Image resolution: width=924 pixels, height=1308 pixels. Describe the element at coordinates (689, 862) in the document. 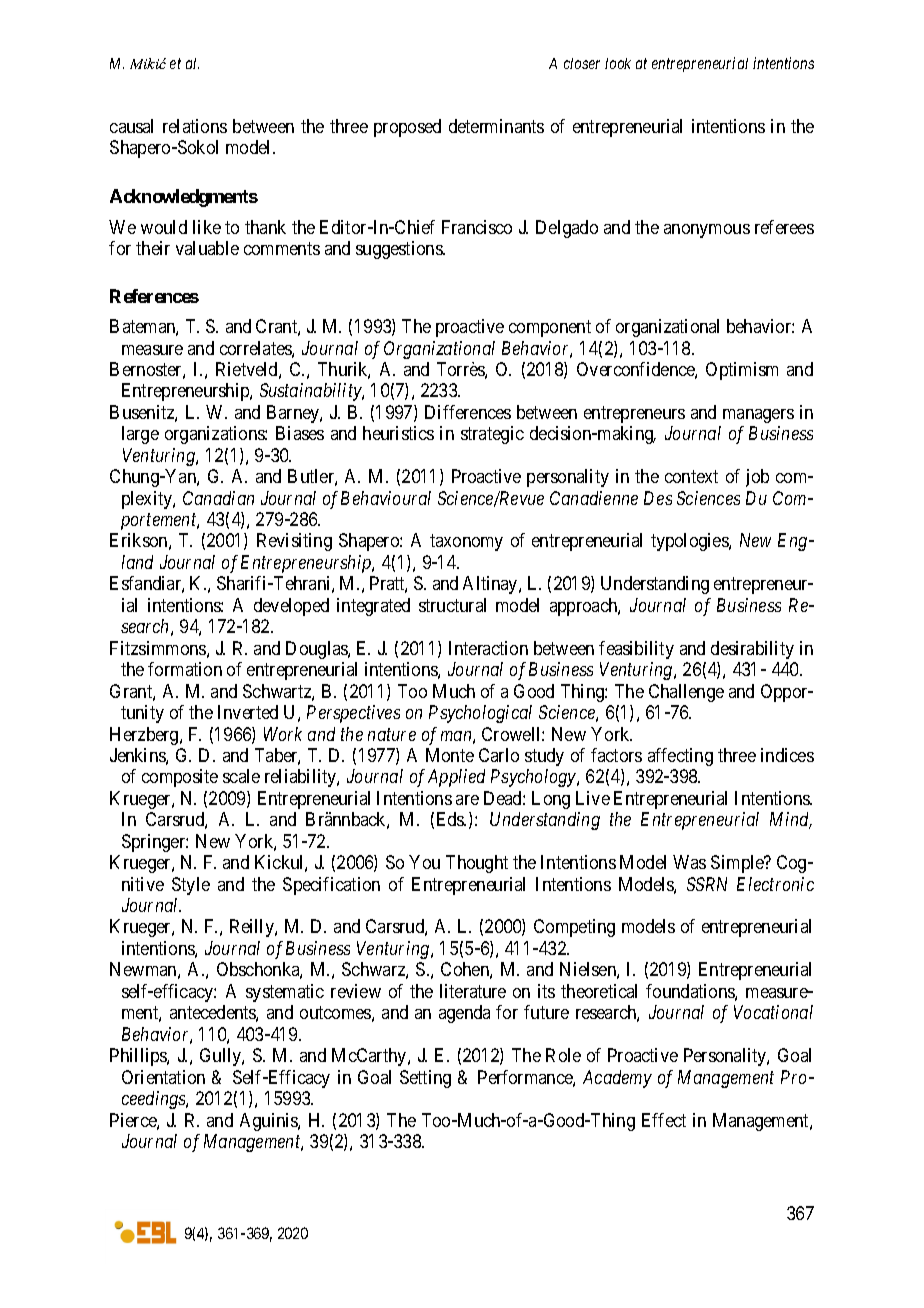

I see `Was` at that location.
